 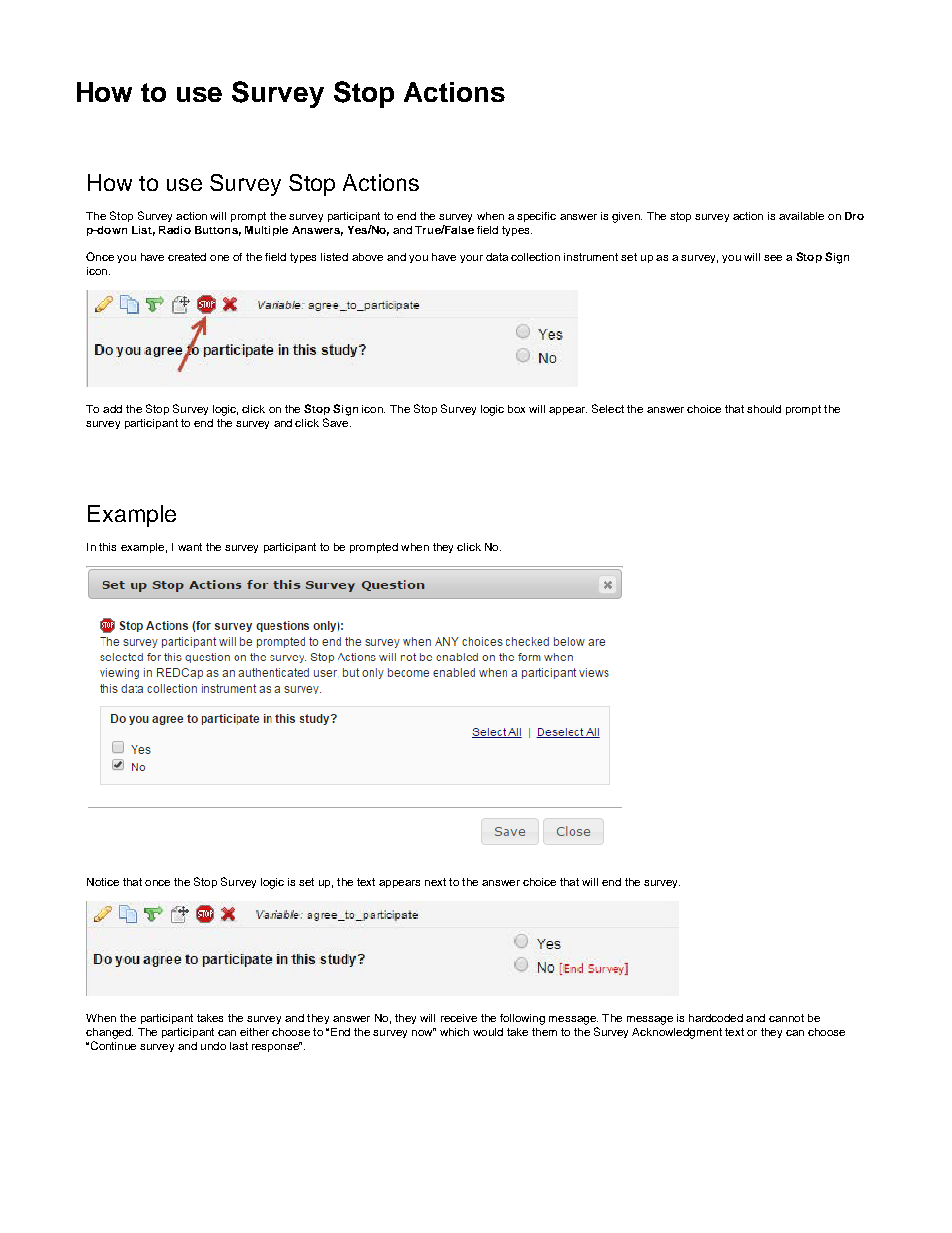 I want to click on Radio, so click(x=175, y=230).
